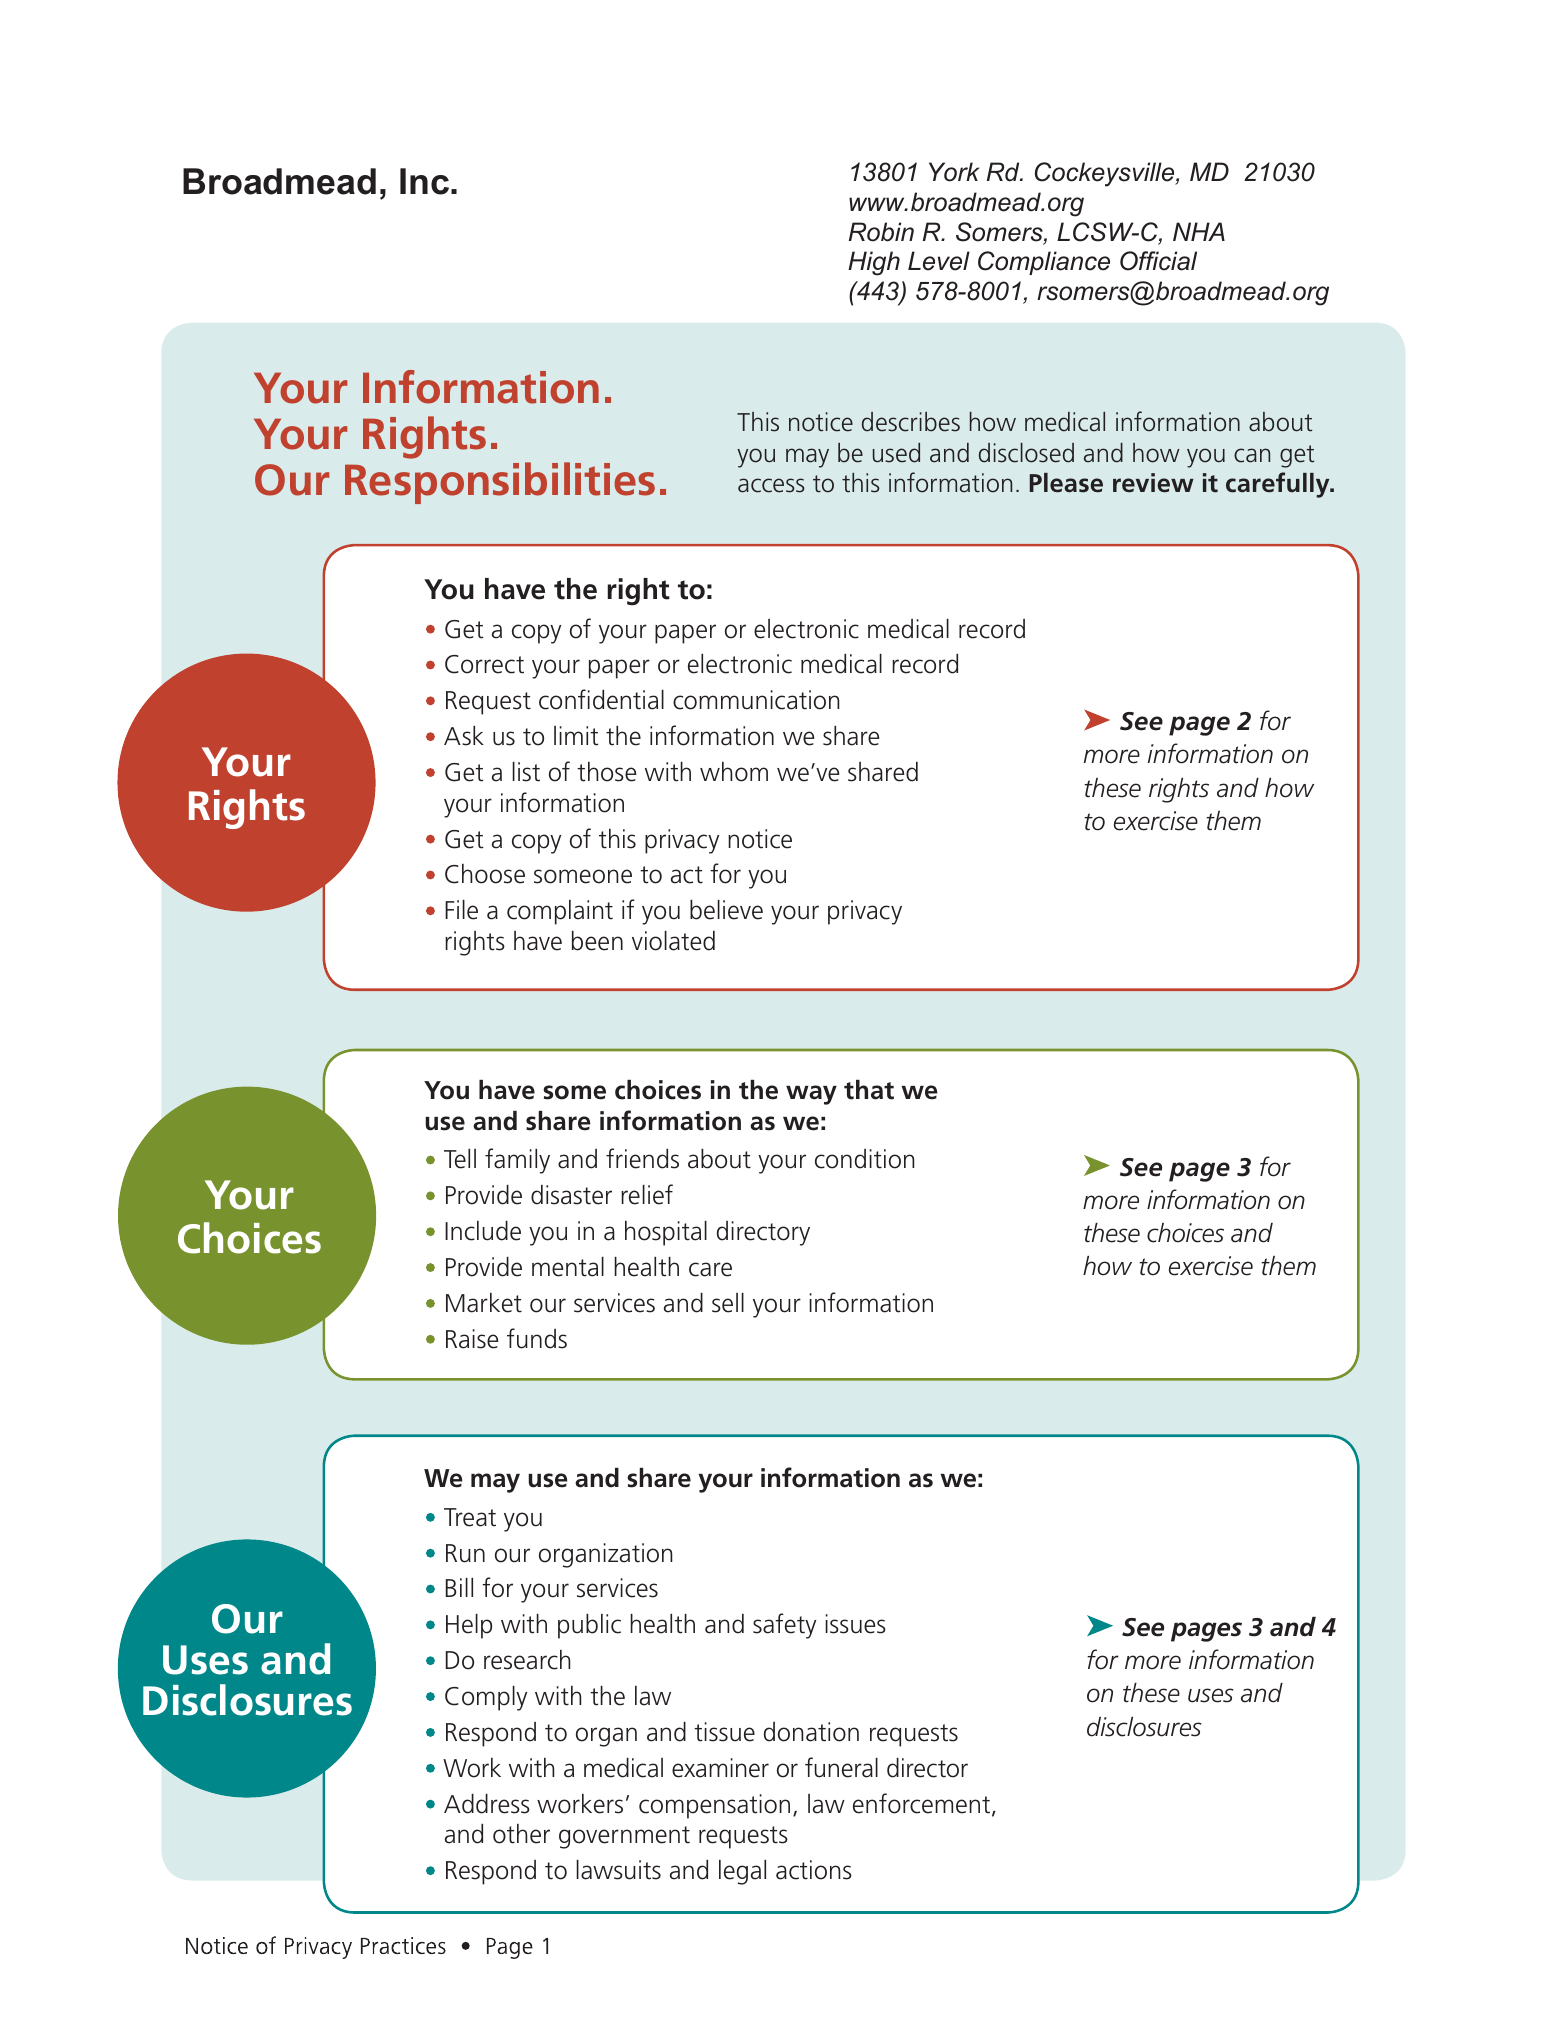 This document has height=2028, width=1567. What do you see at coordinates (1158, 261) in the document?
I see `Official` at bounding box center [1158, 261].
